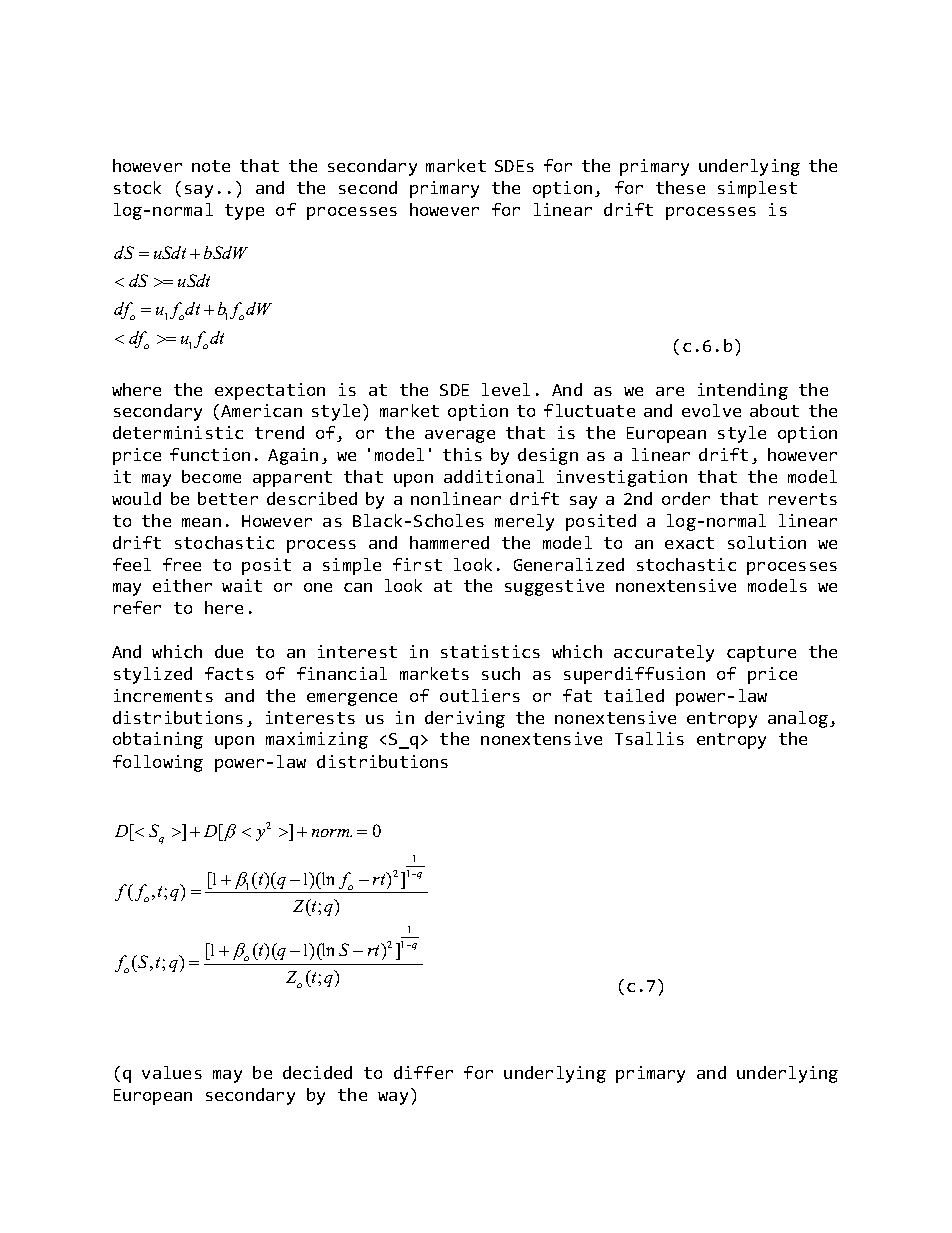 The height and width of the screenshot is (1233, 952). What do you see at coordinates (172, 1072) in the screenshot?
I see `values` at bounding box center [172, 1072].
